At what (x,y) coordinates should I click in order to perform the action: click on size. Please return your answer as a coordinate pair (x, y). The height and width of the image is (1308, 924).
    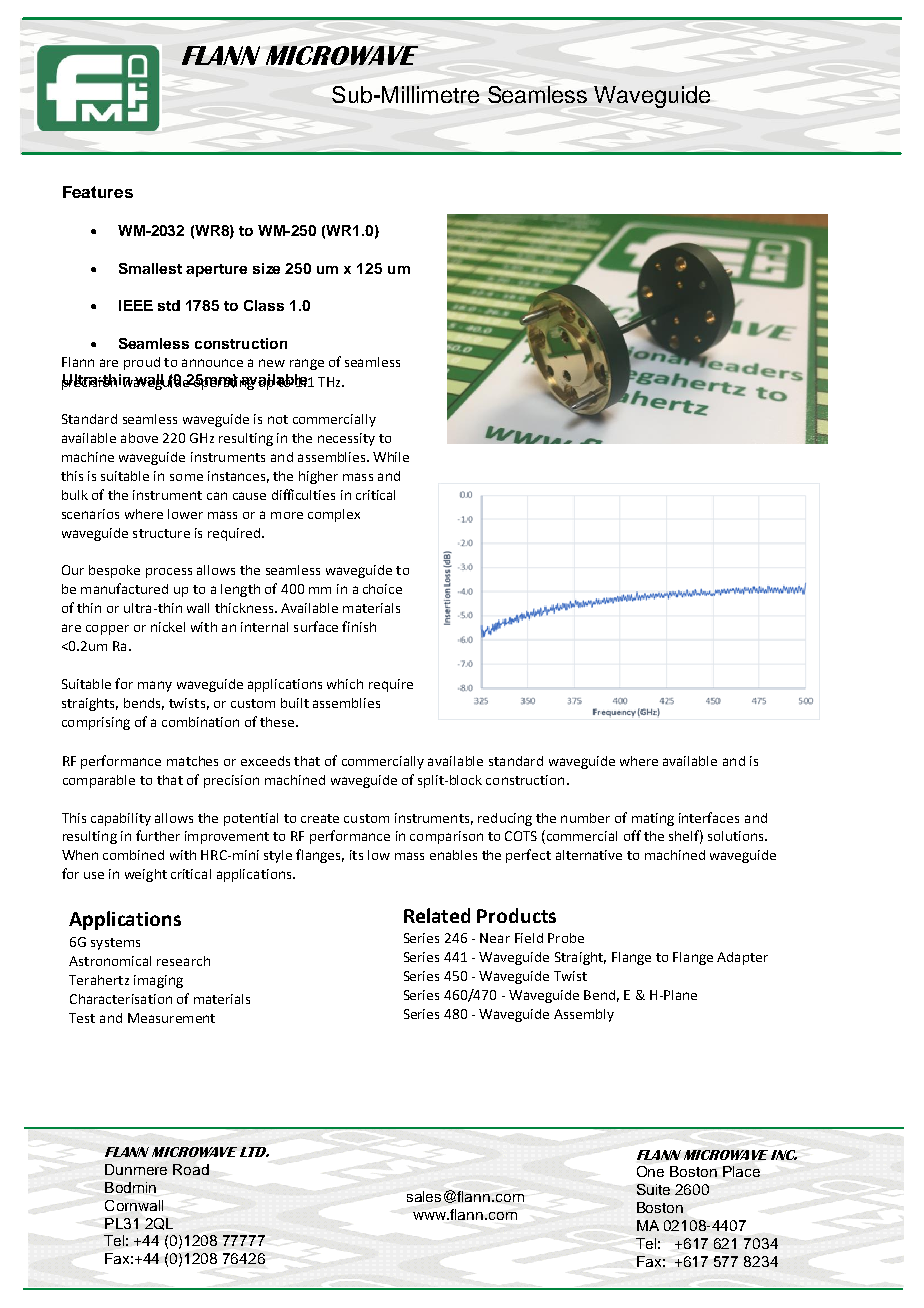
    Looking at the image, I should click on (266, 268).
